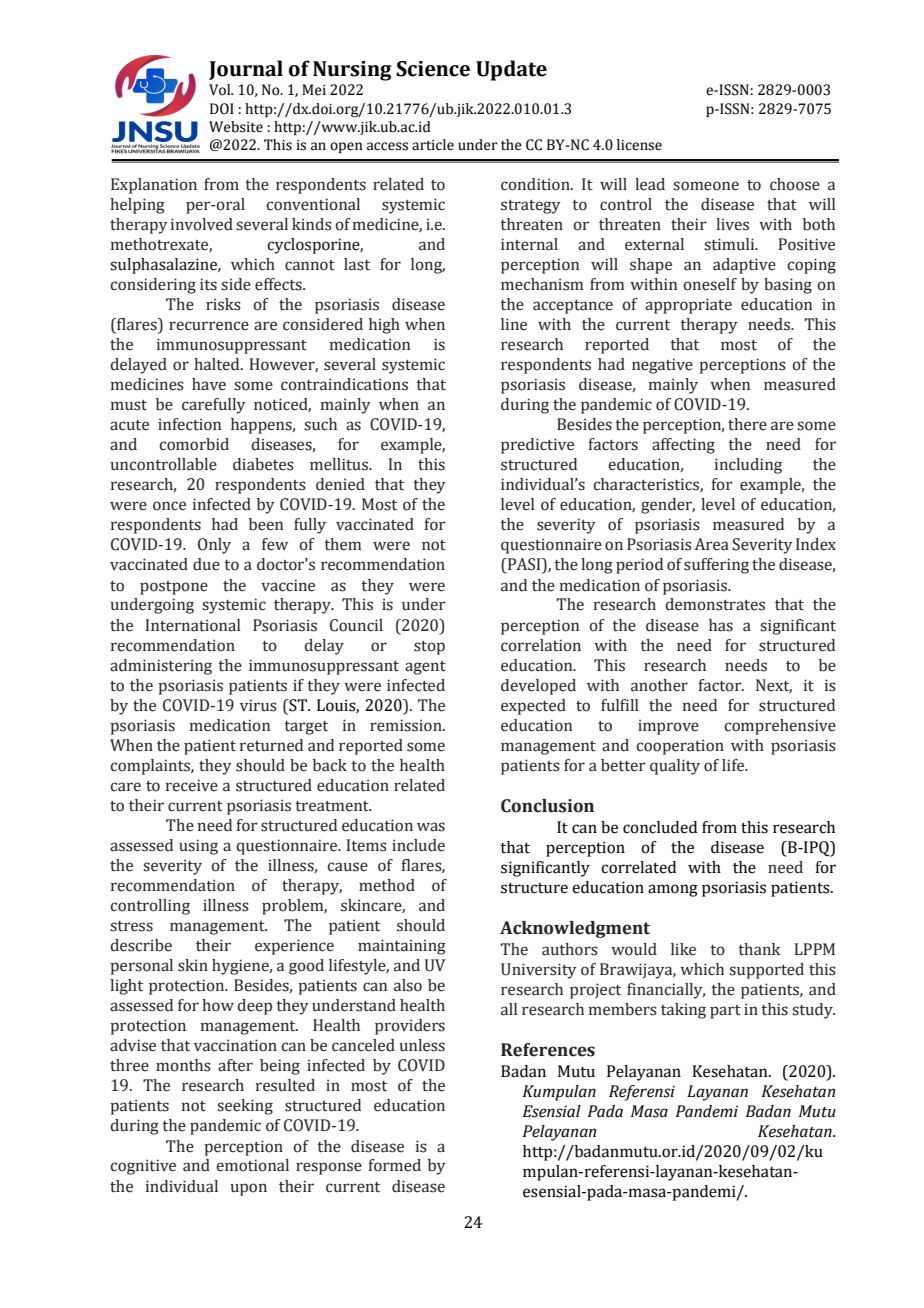 The width and height of the page is (924, 1308). I want to click on halted, so click(218, 364).
